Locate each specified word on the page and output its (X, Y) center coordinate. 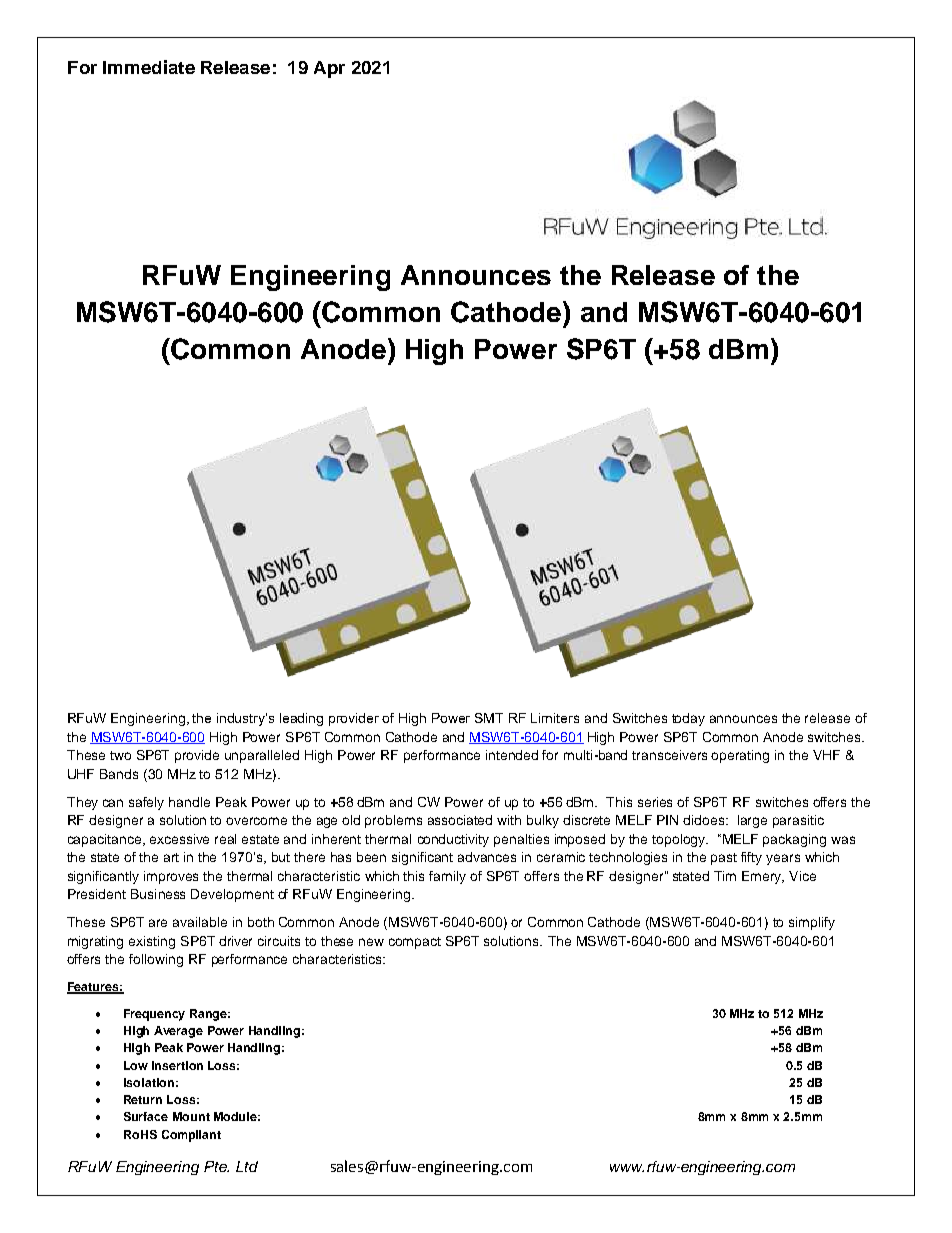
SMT (489, 718)
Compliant (191, 1136)
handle (189, 802)
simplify (812, 923)
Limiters (555, 718)
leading (301, 719)
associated (460, 820)
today (688, 719)
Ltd (247, 1166)
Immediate (149, 67)
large (752, 821)
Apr (329, 69)
